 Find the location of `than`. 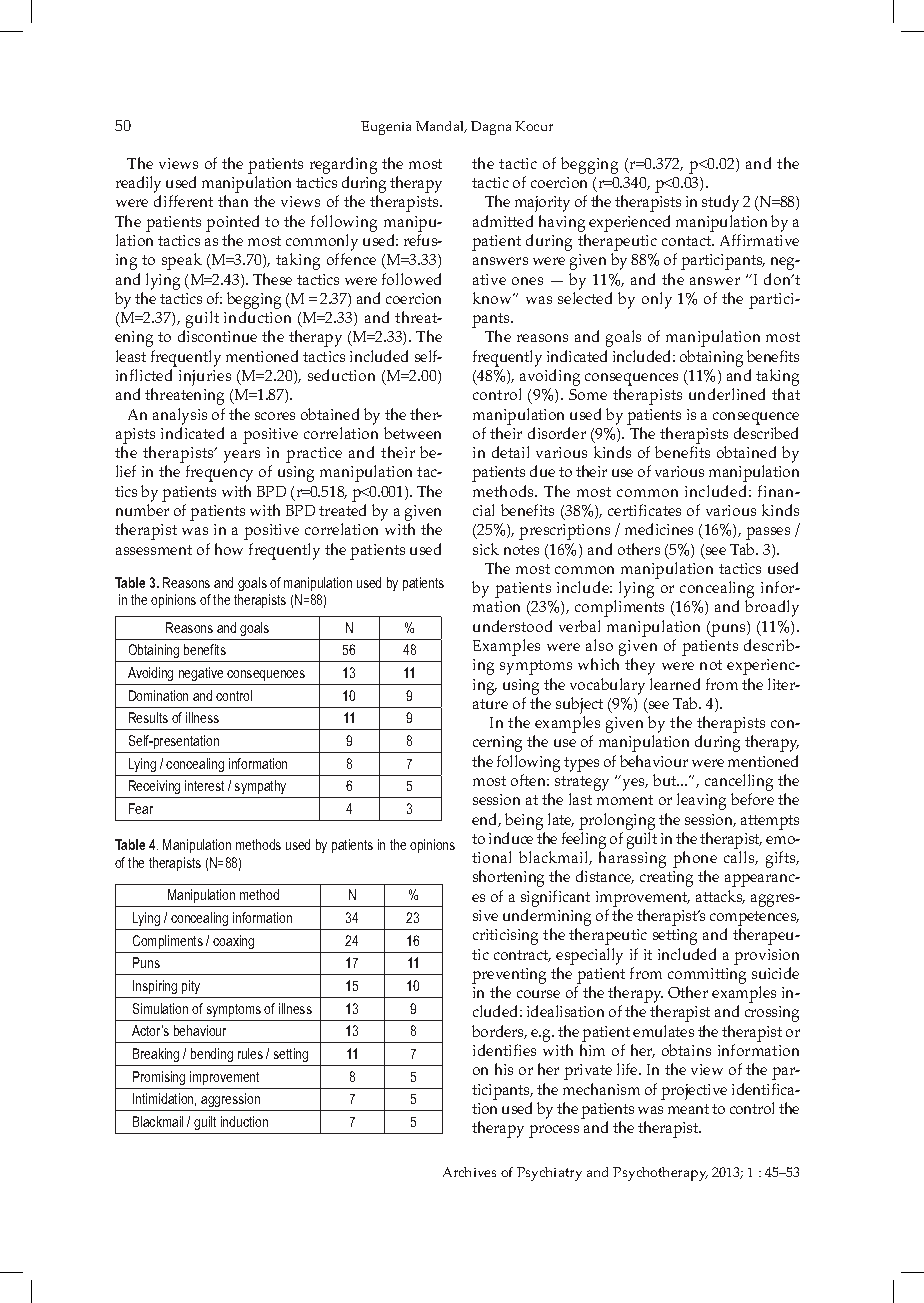

than is located at coordinates (233, 201).
